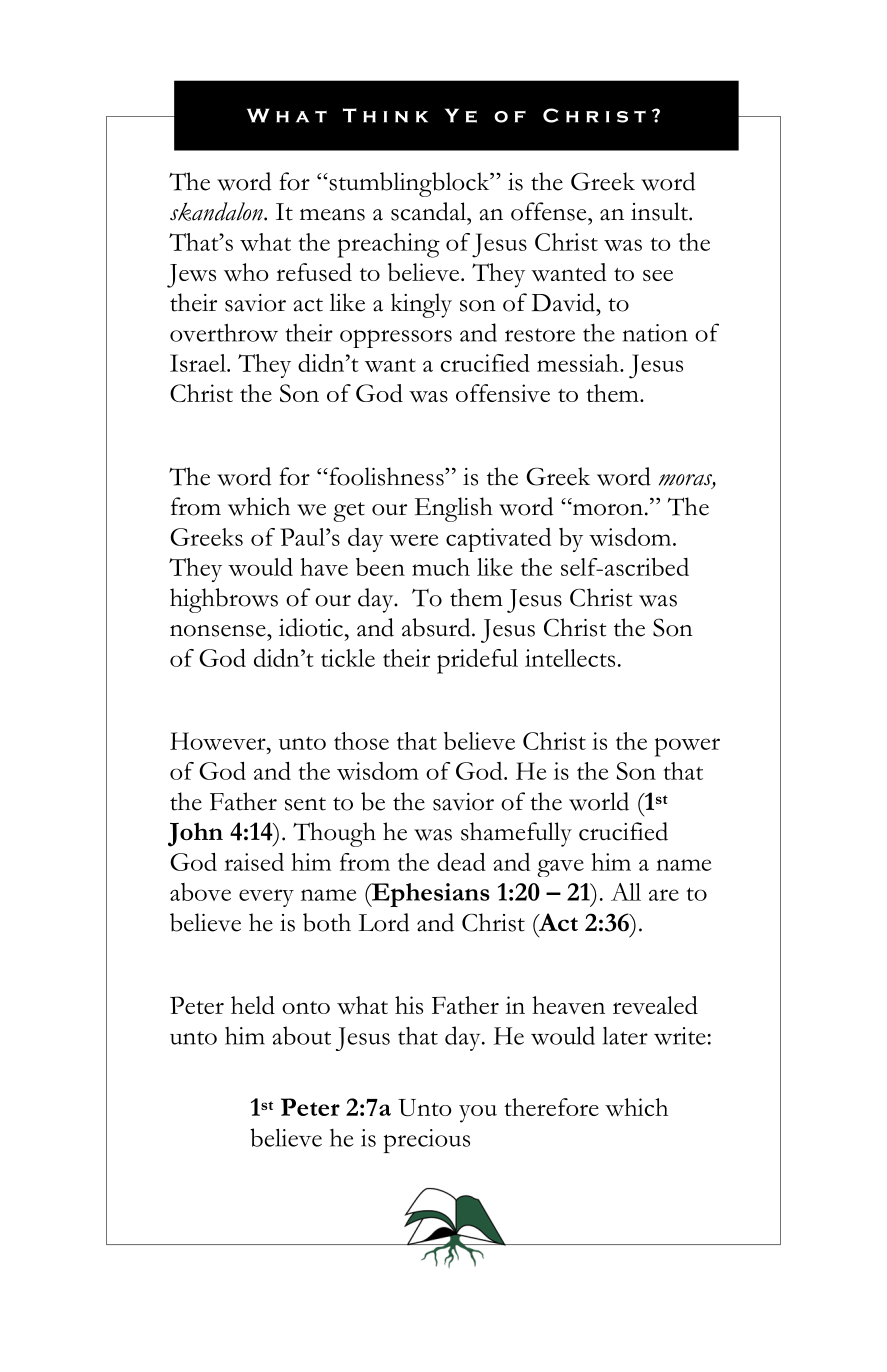  I want to click on precious, so click(427, 1141).
